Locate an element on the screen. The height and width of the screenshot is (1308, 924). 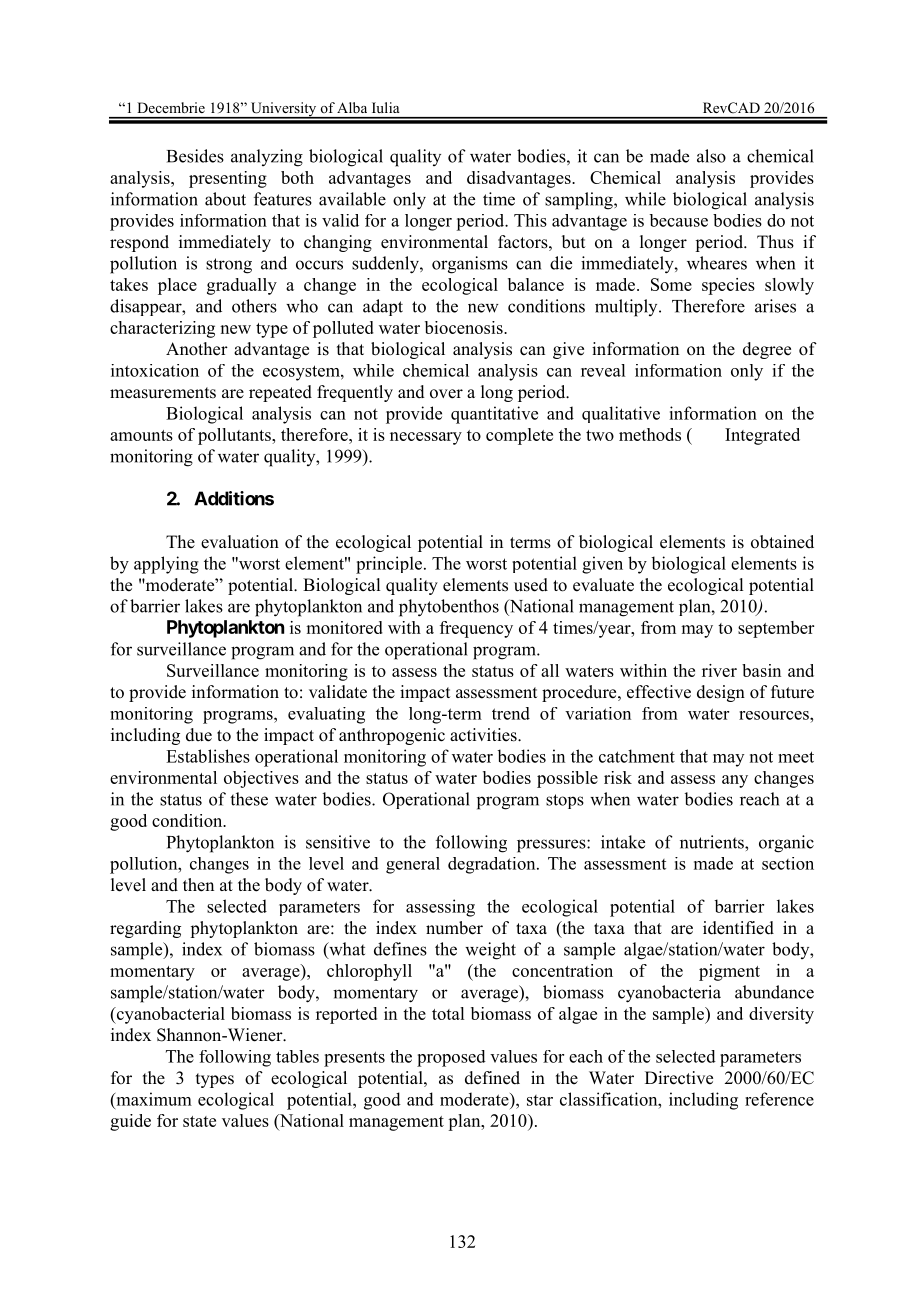
Establishes is located at coordinates (208, 756).
